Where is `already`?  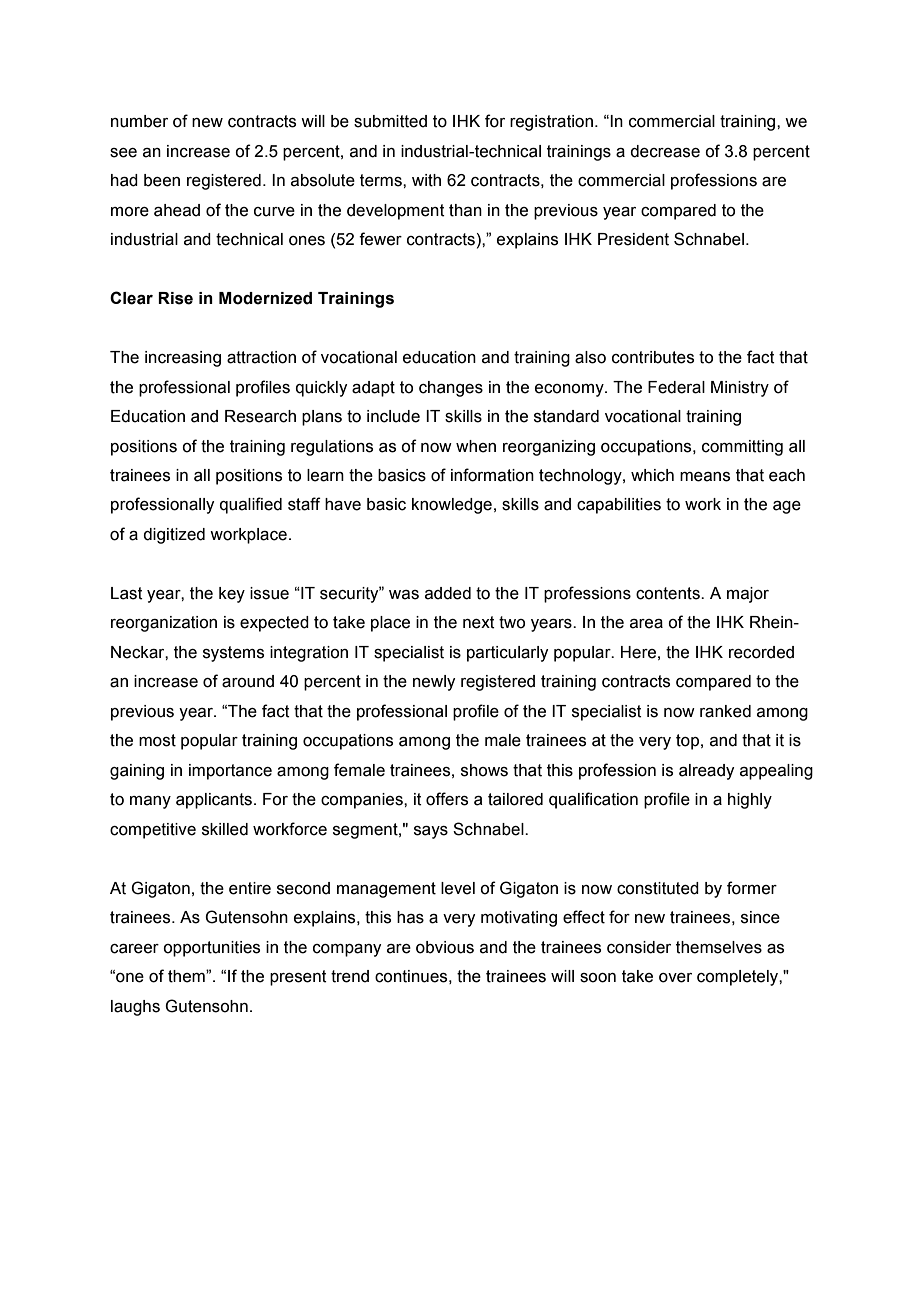 already is located at coordinates (706, 772).
